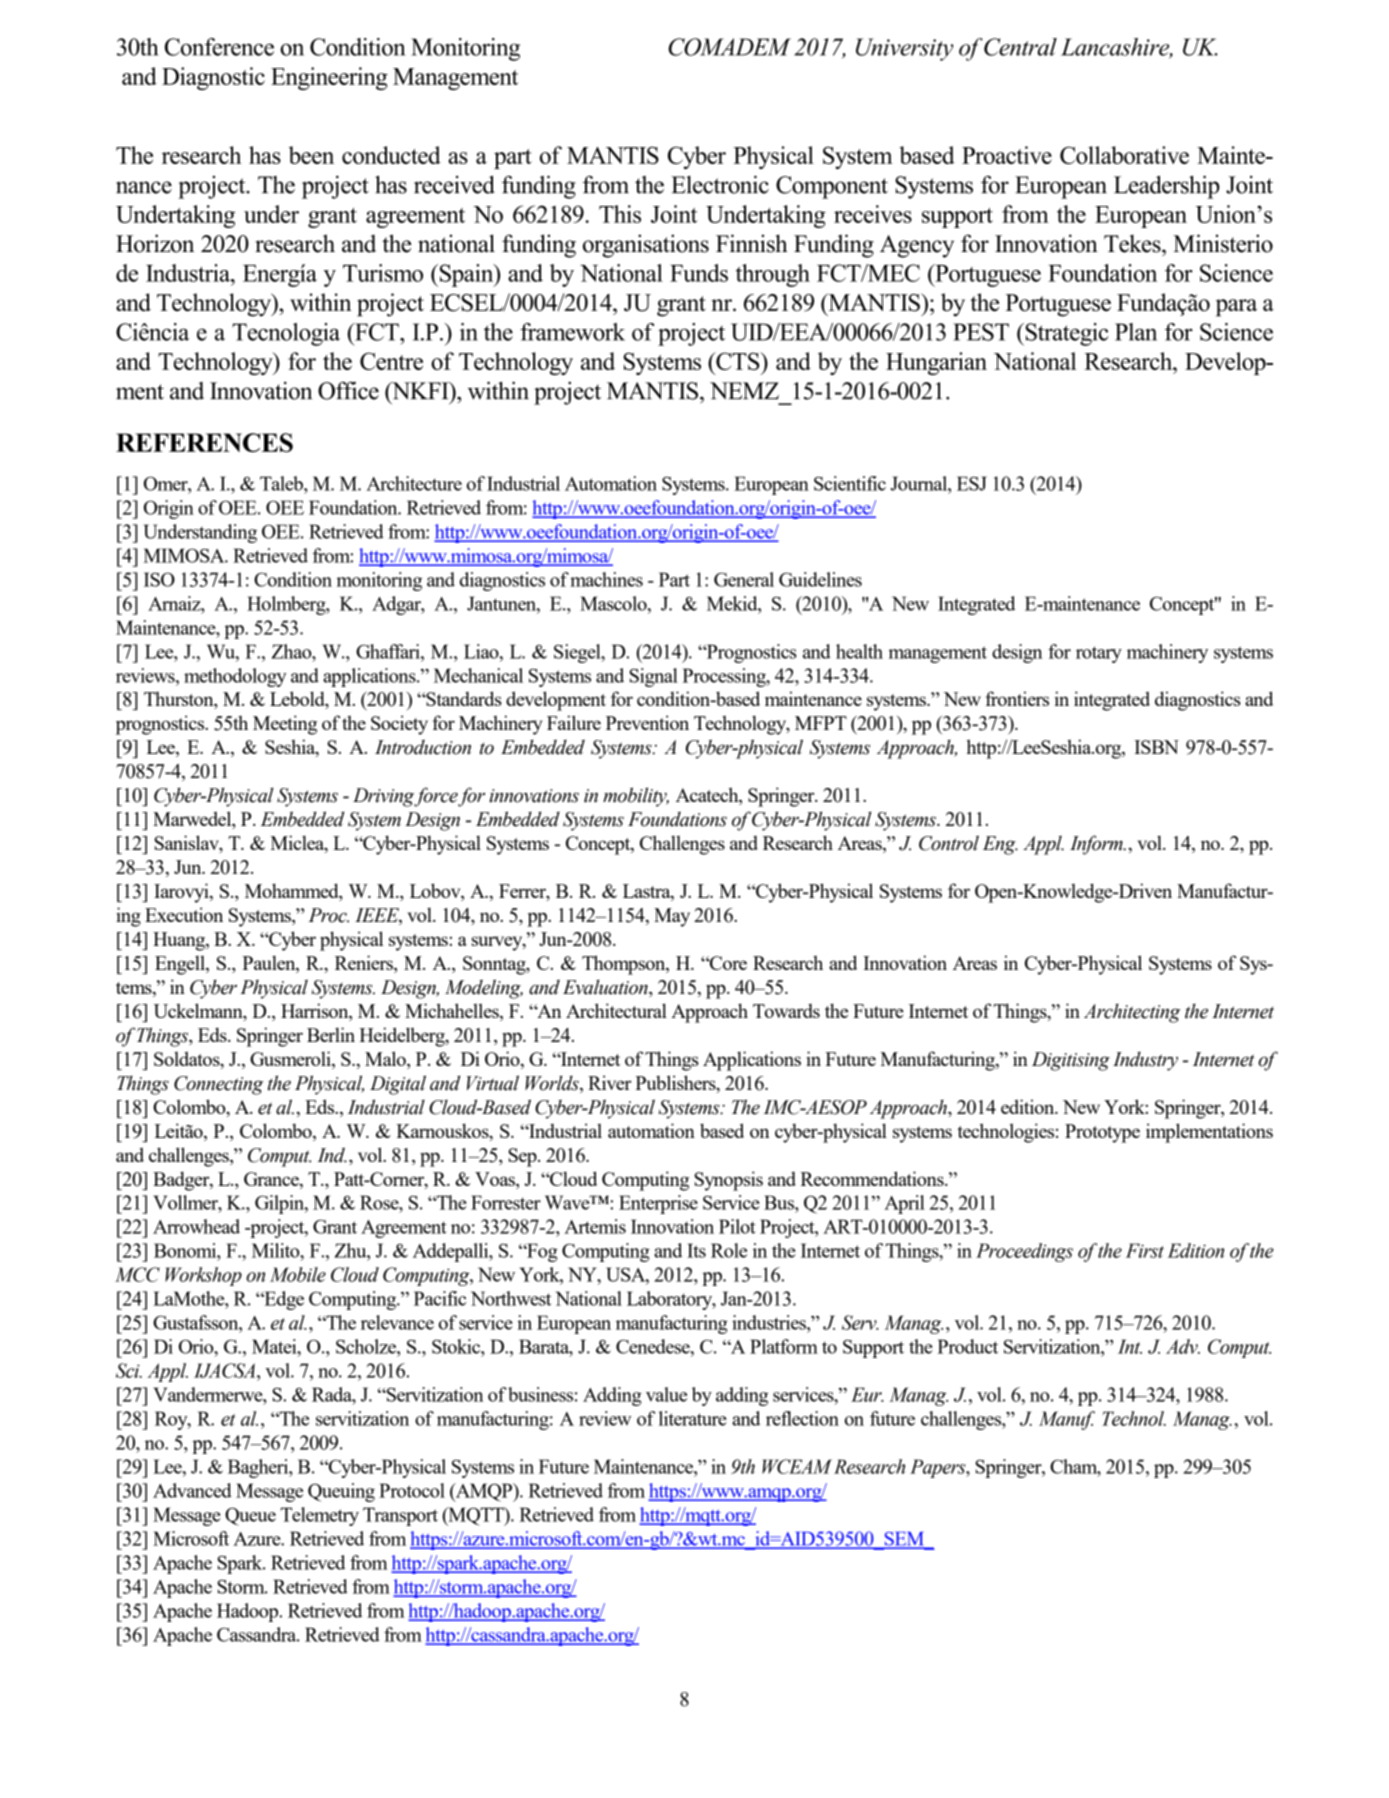 The height and width of the page is (1798, 1389). I want to click on Connecting, so click(218, 1085).
